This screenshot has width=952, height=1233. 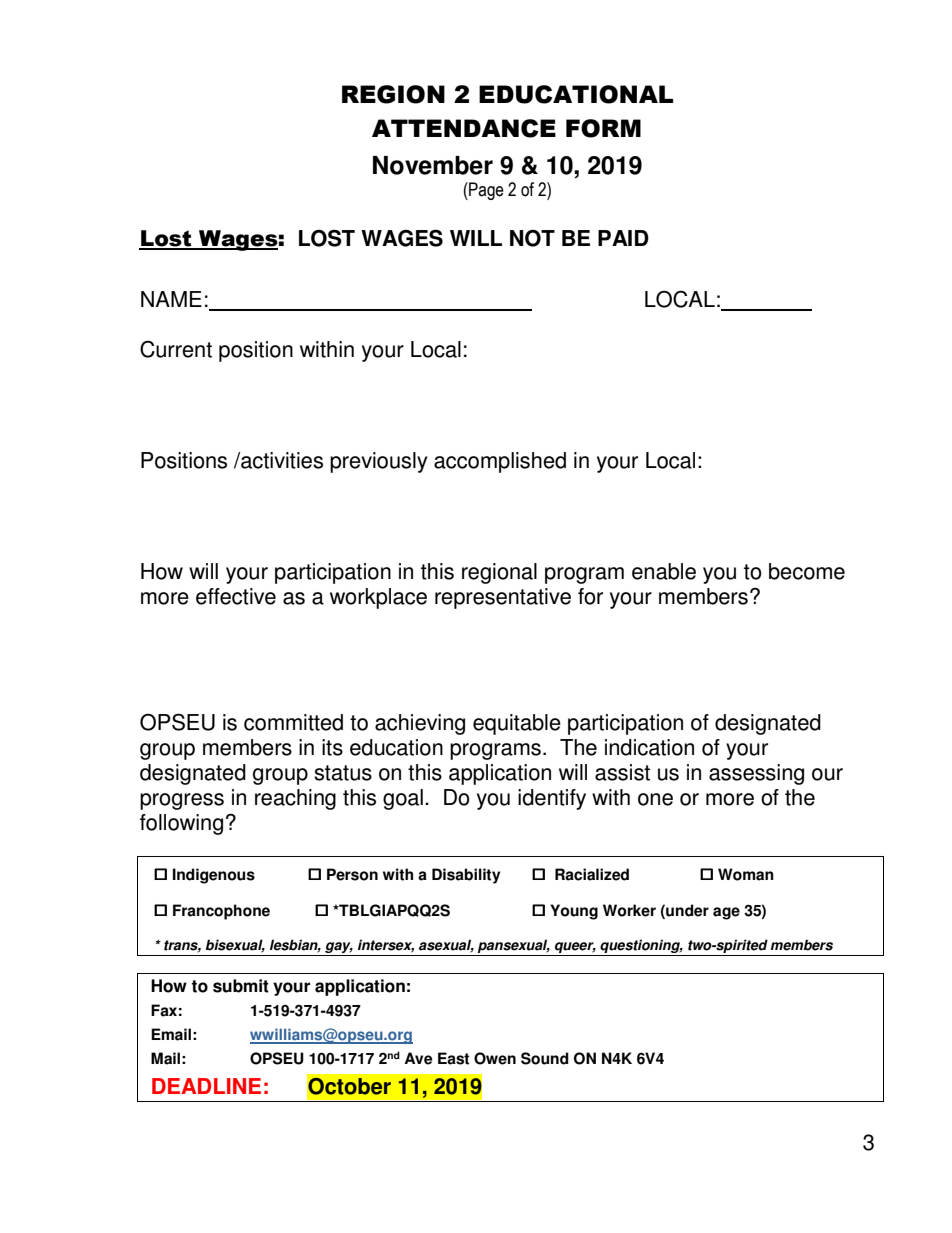 What do you see at coordinates (500, 462) in the screenshot?
I see `accomplished` at bounding box center [500, 462].
